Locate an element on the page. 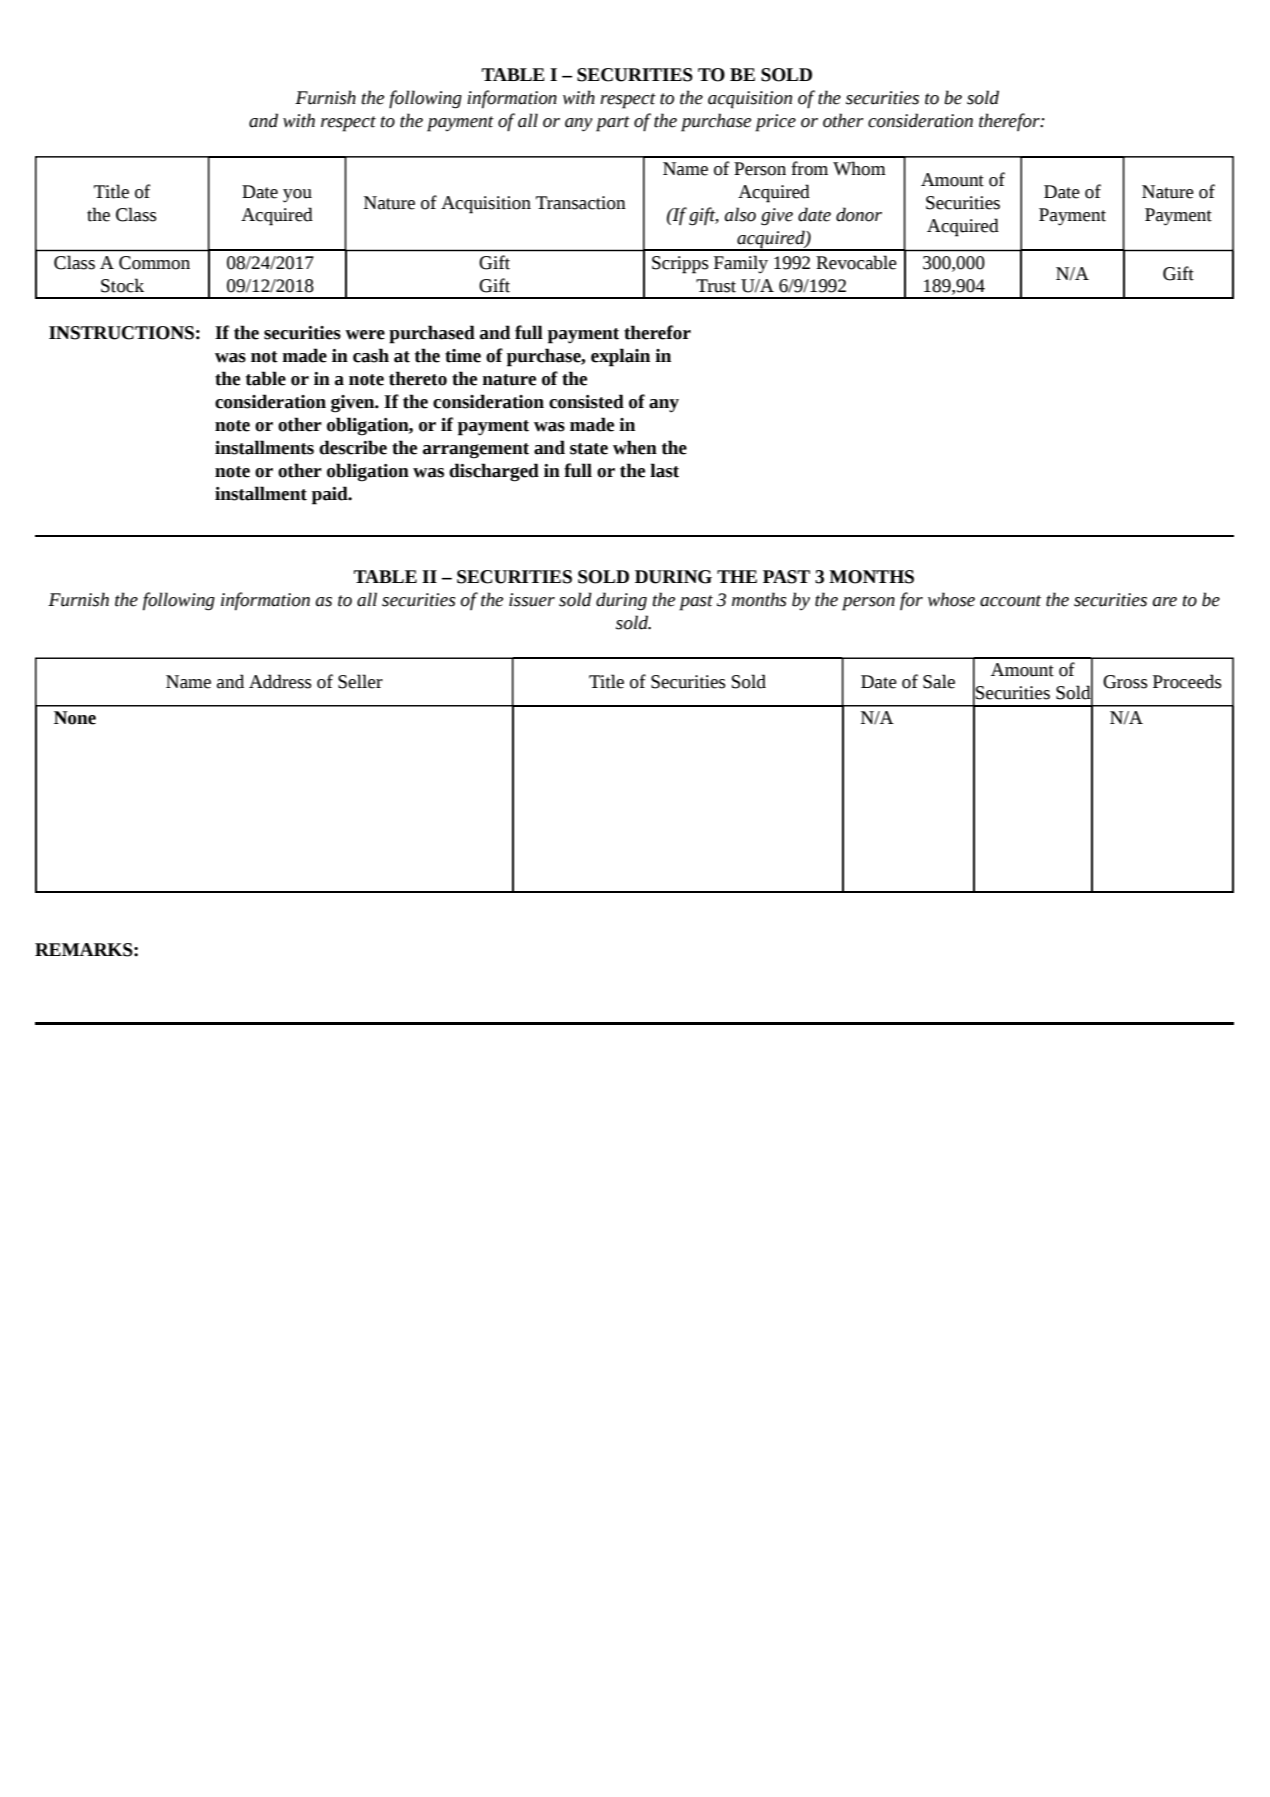  Whom is located at coordinates (859, 168).
